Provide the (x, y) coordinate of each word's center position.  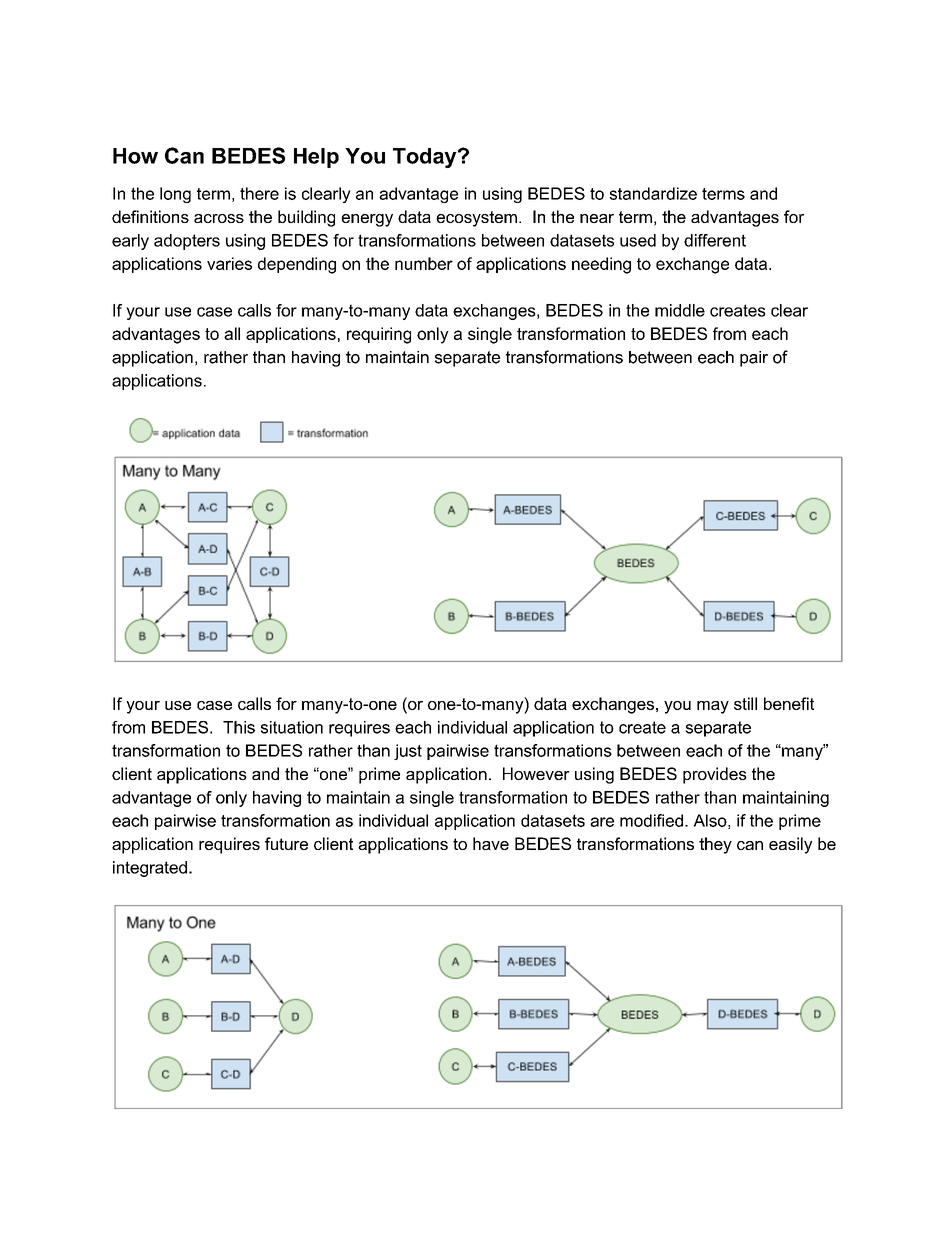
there (259, 193)
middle (680, 310)
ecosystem (476, 219)
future (286, 843)
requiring (379, 335)
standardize (653, 193)
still (745, 703)
